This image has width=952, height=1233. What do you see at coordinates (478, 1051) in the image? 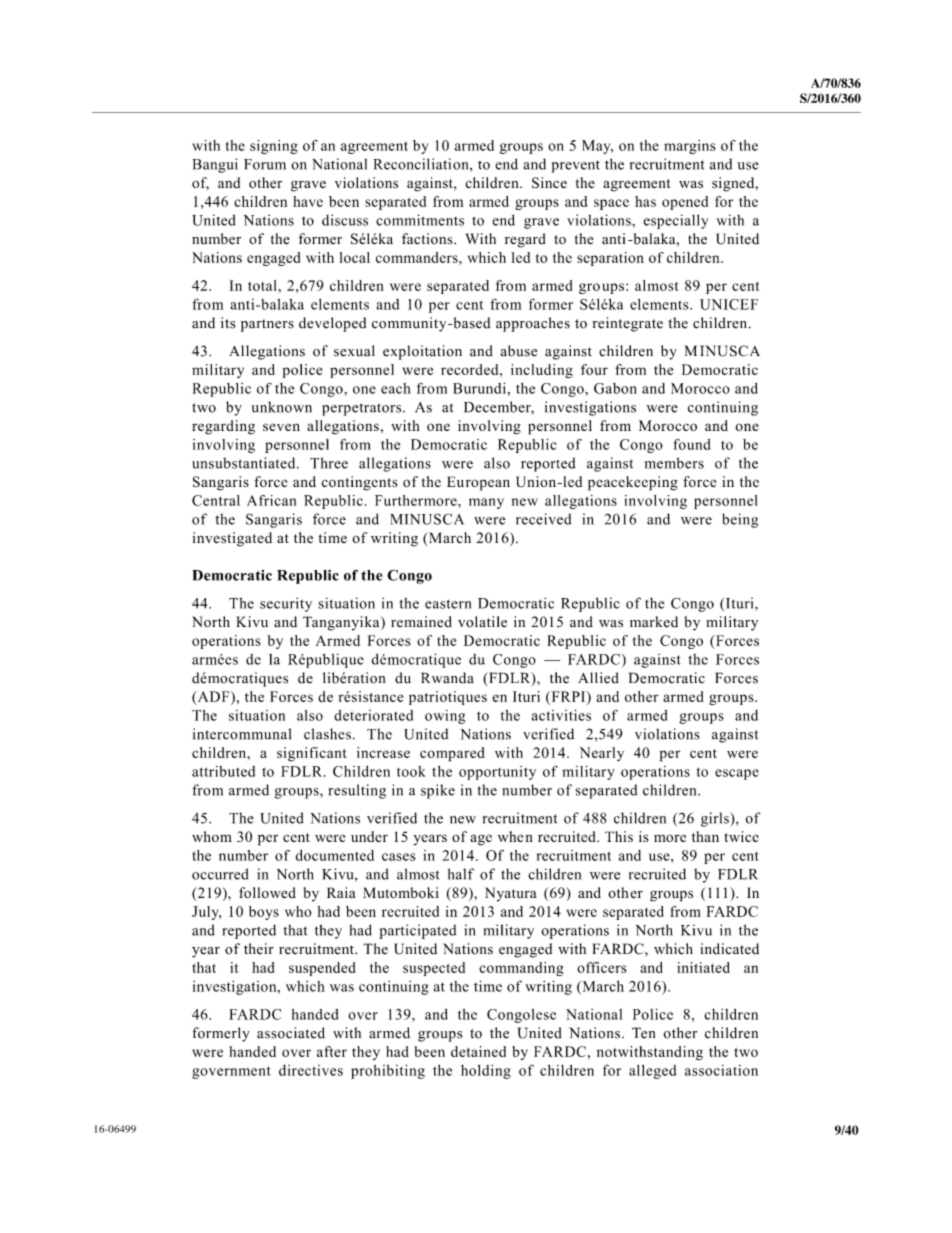
I see `detained` at bounding box center [478, 1051].
